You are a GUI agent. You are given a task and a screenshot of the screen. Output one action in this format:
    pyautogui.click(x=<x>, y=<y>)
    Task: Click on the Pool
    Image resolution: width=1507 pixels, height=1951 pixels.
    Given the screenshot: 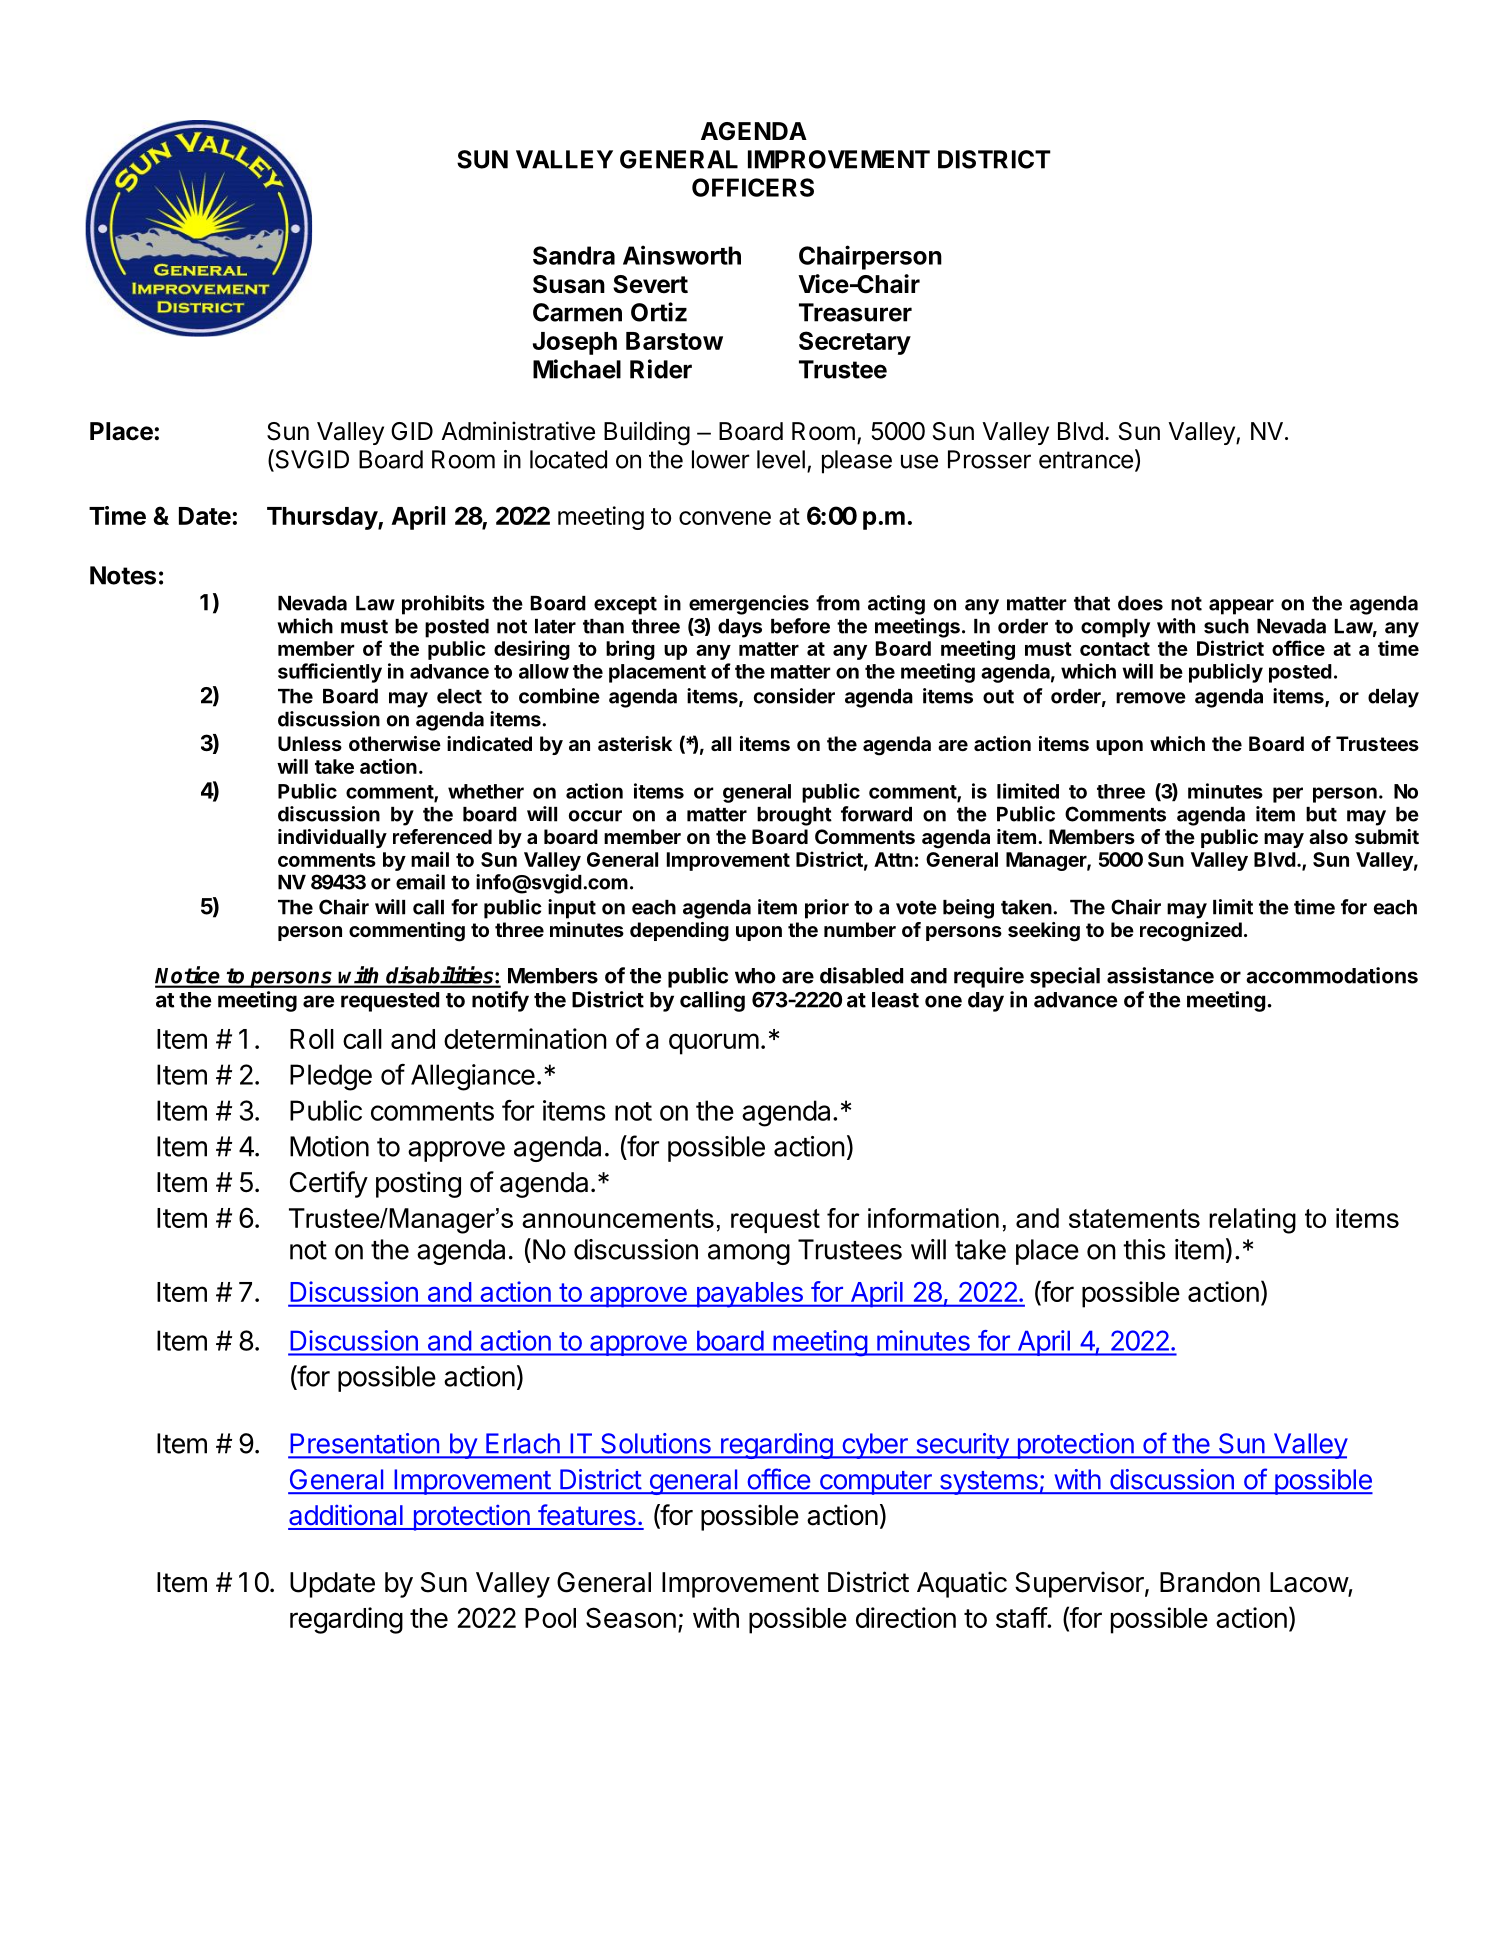 What is the action you would take?
    pyautogui.click(x=550, y=1618)
